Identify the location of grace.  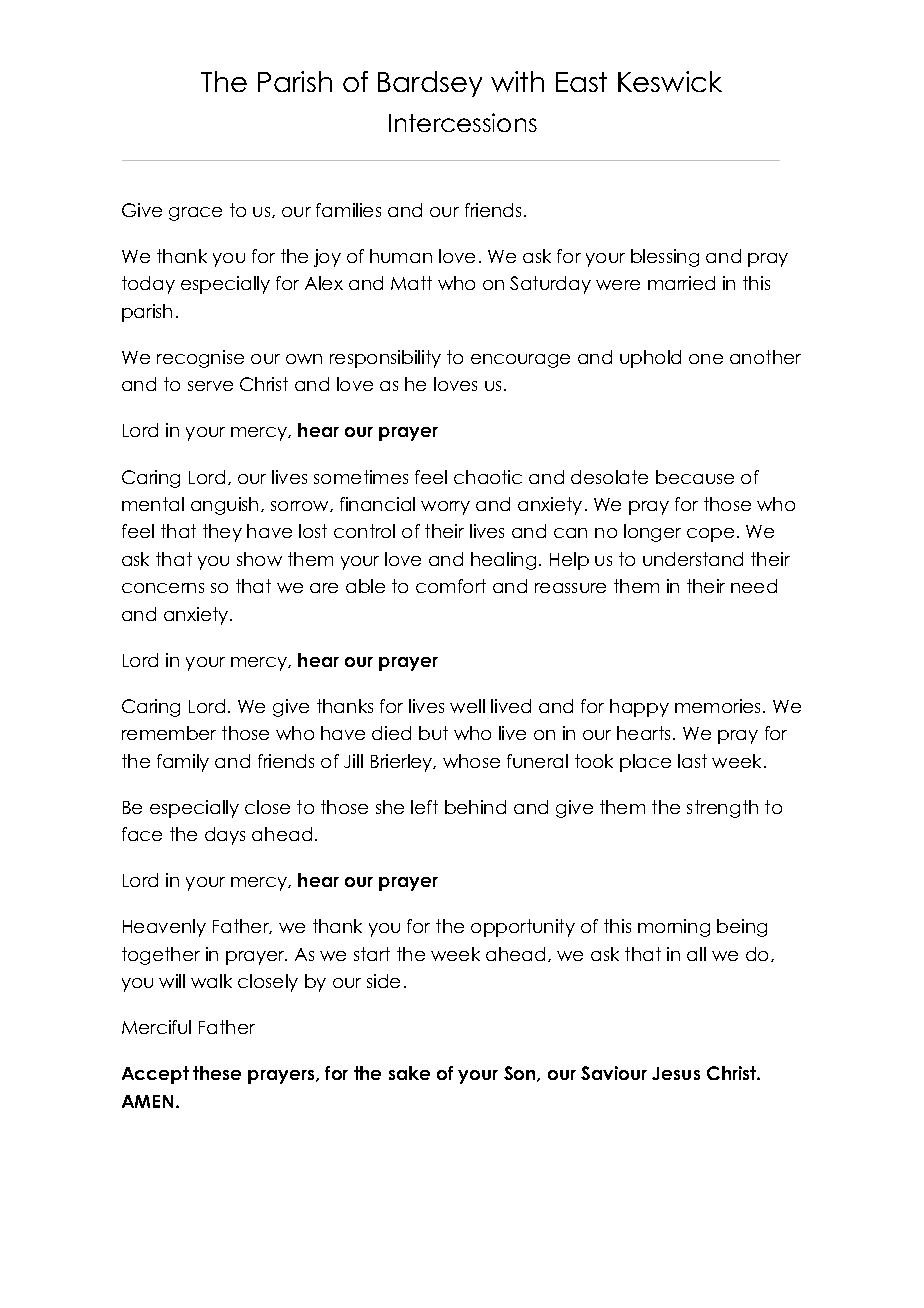
(195, 214).
